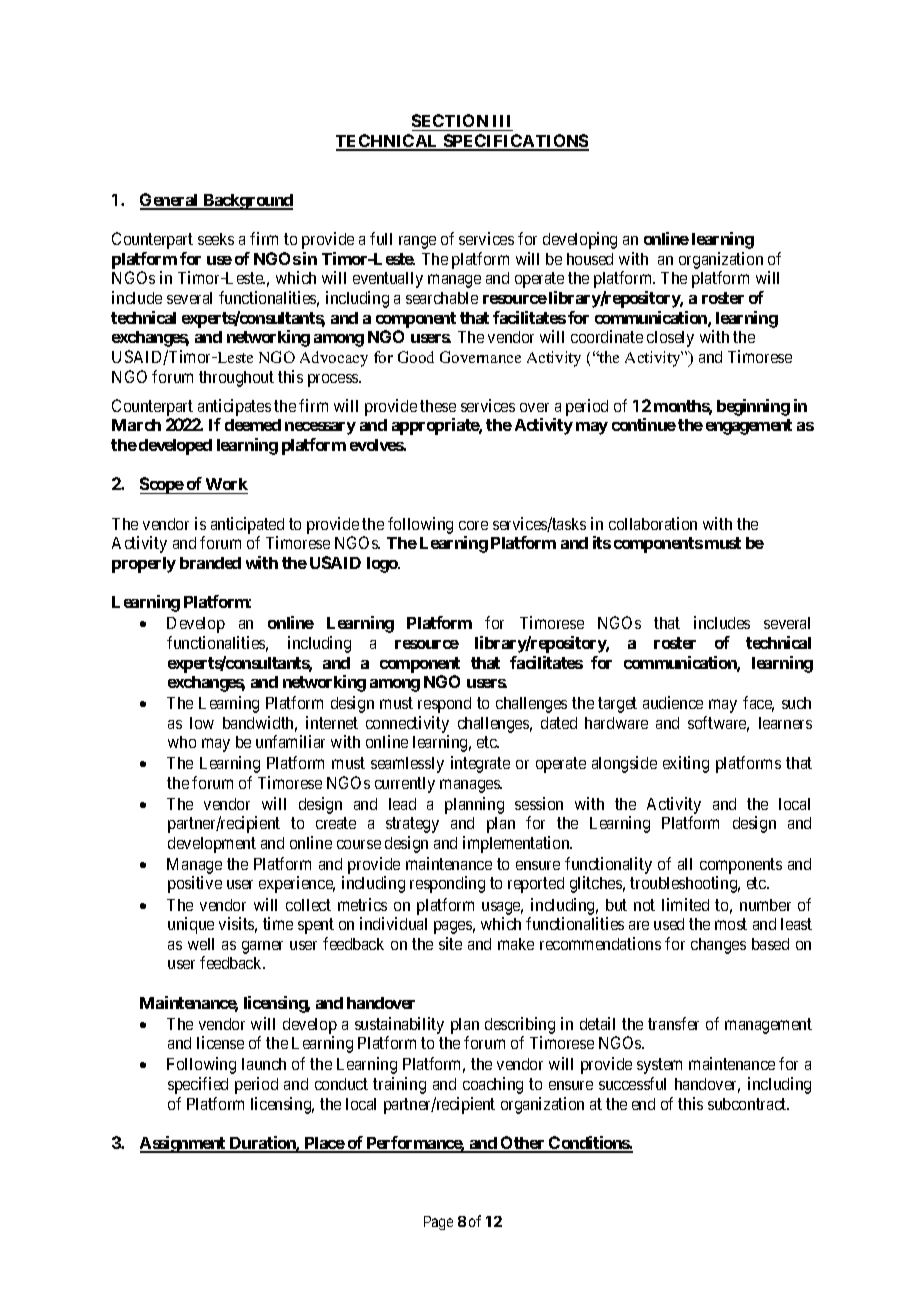 This document has width=924, height=1308. What do you see at coordinates (515, 142) in the document?
I see `SPECIFICATIONS` at bounding box center [515, 142].
